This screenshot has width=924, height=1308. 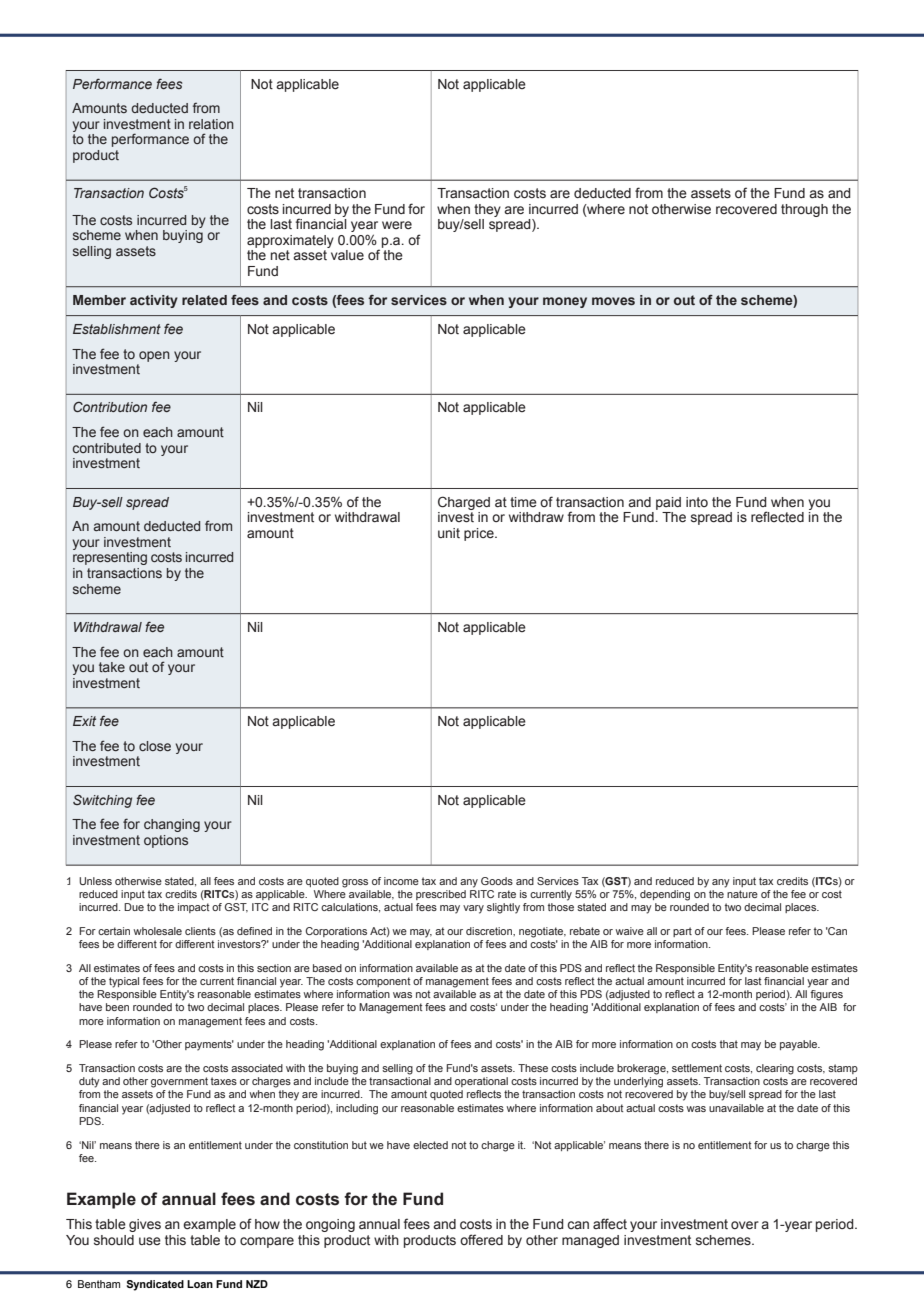 What do you see at coordinates (397, 225) in the screenshot?
I see `were` at bounding box center [397, 225].
